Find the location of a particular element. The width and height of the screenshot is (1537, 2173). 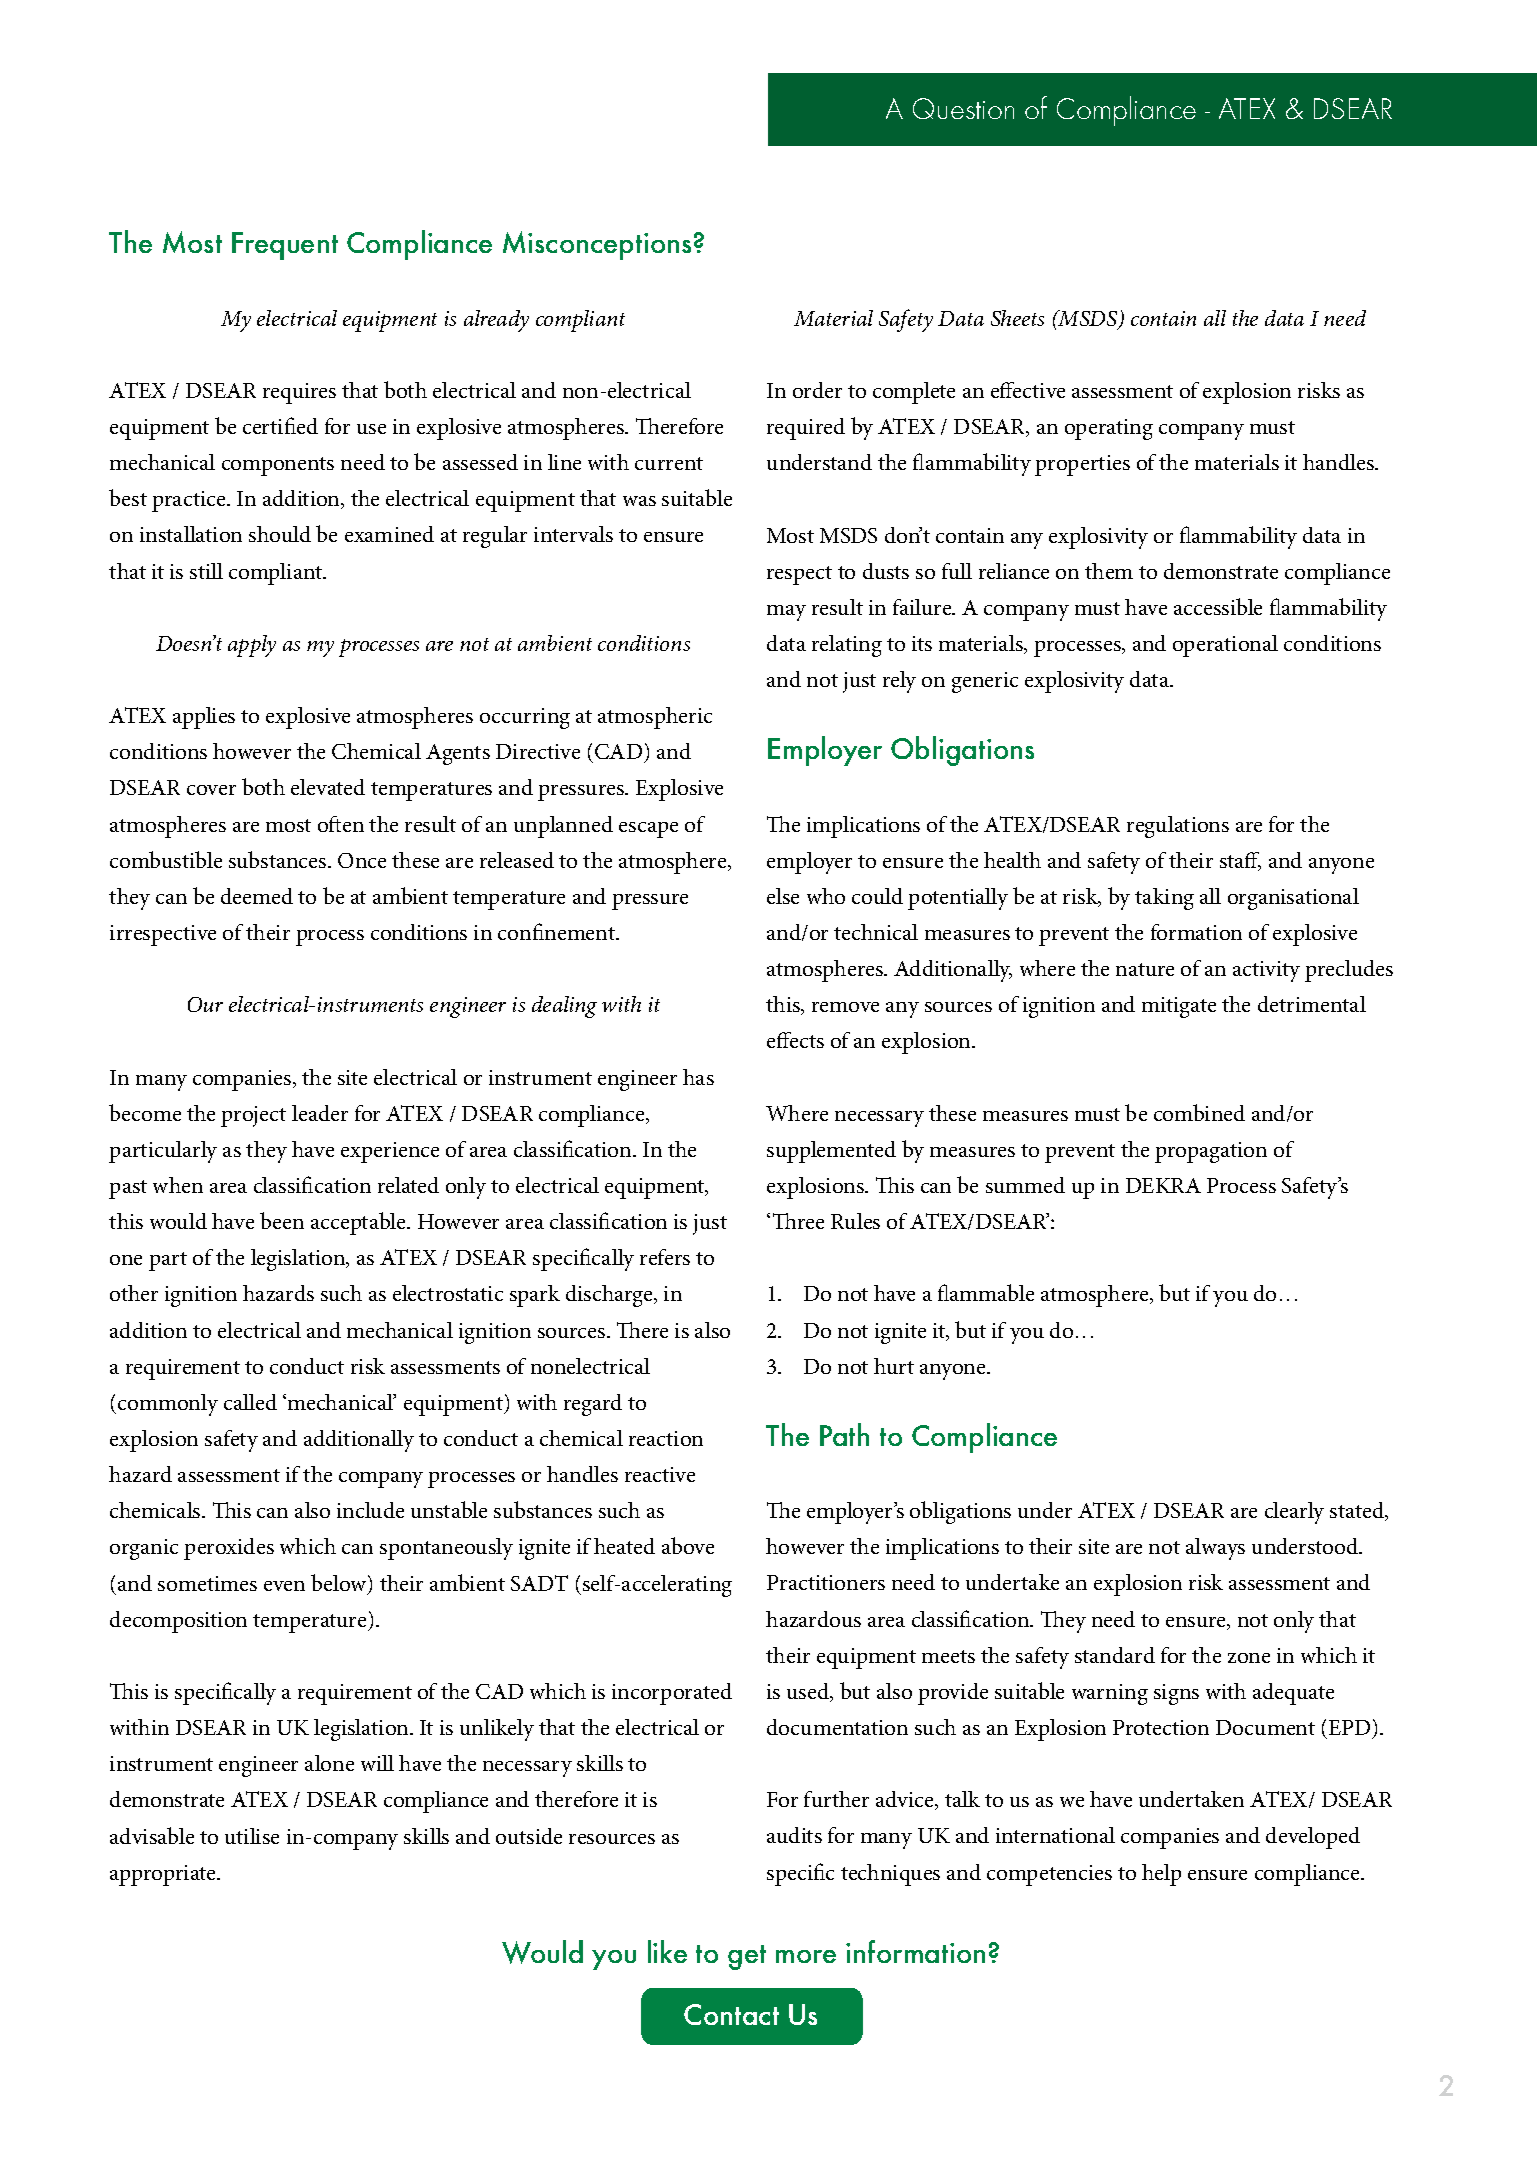

get is located at coordinates (747, 1957).
